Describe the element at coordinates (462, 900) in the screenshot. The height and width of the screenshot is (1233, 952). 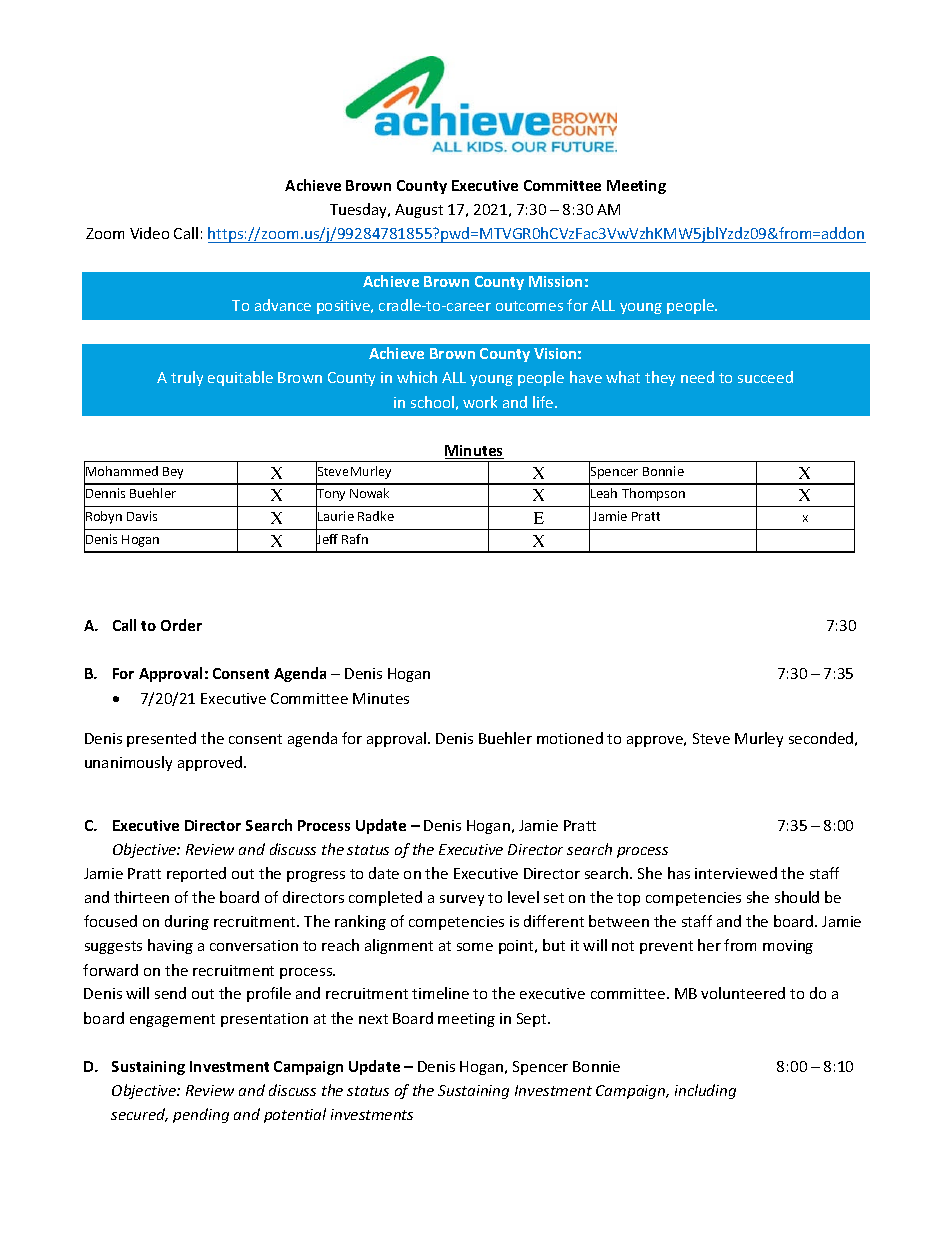
I see `survey` at that location.
